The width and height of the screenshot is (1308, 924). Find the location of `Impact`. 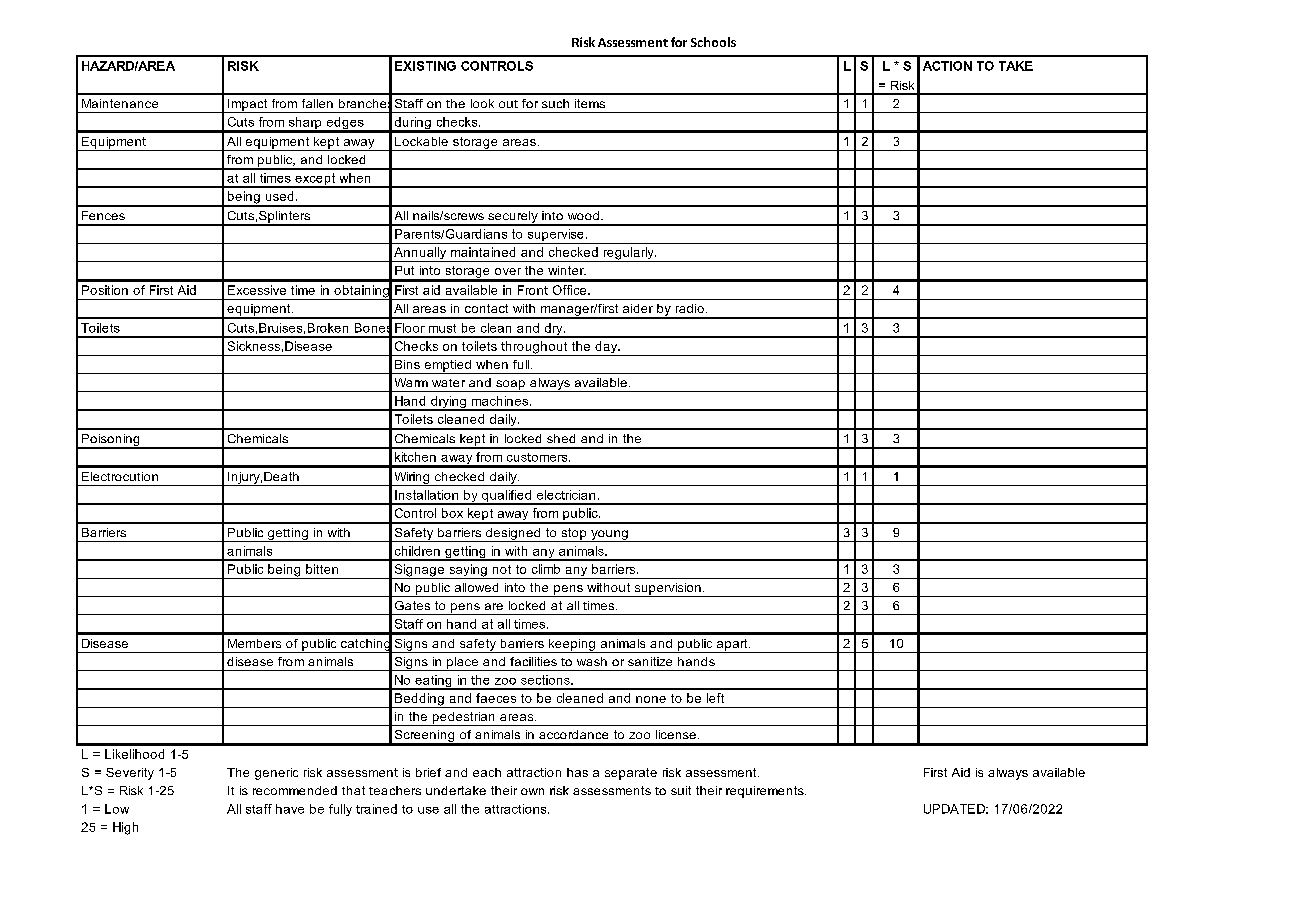

Impact is located at coordinates (248, 106).
